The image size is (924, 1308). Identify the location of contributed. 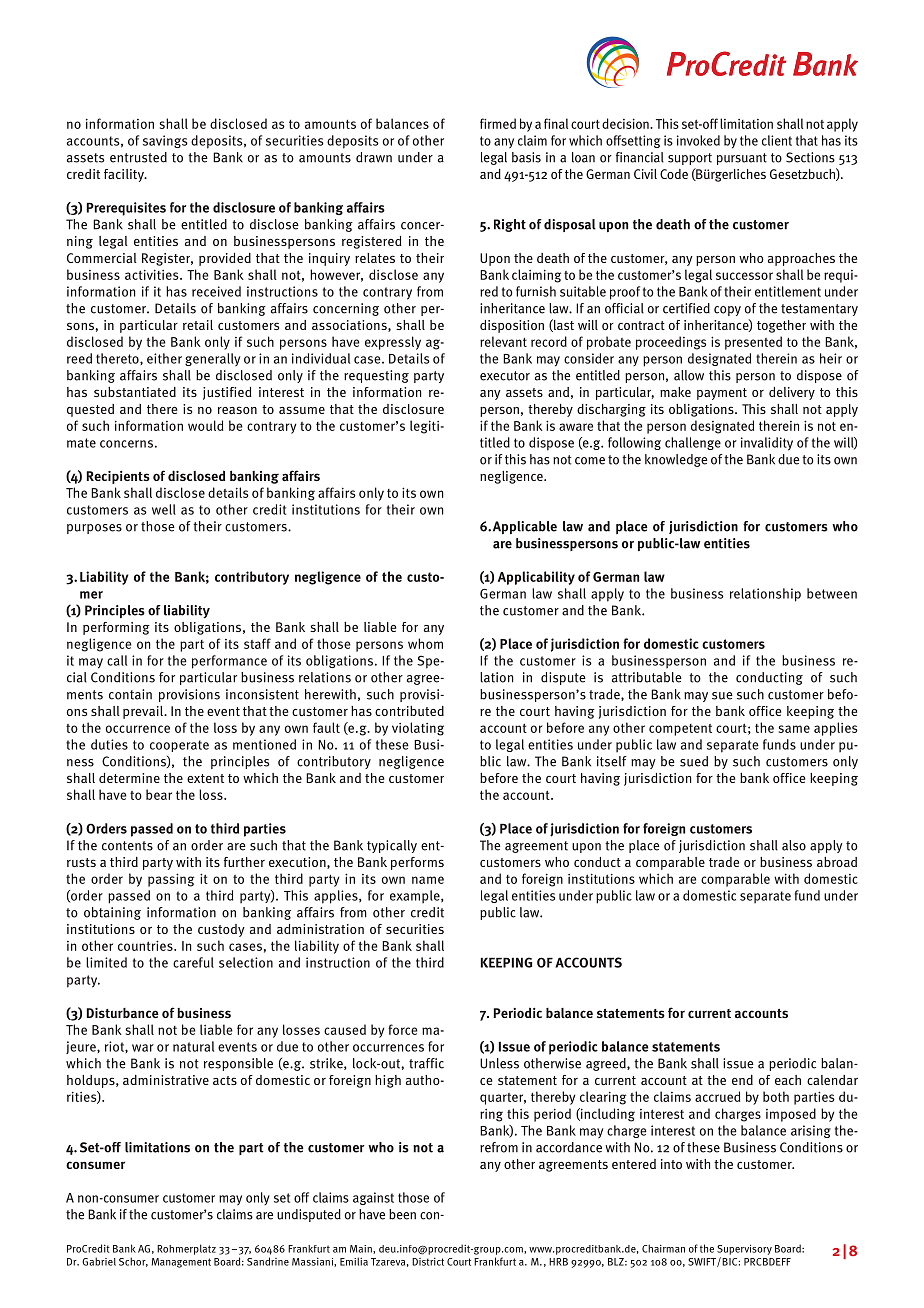
(409, 711).
